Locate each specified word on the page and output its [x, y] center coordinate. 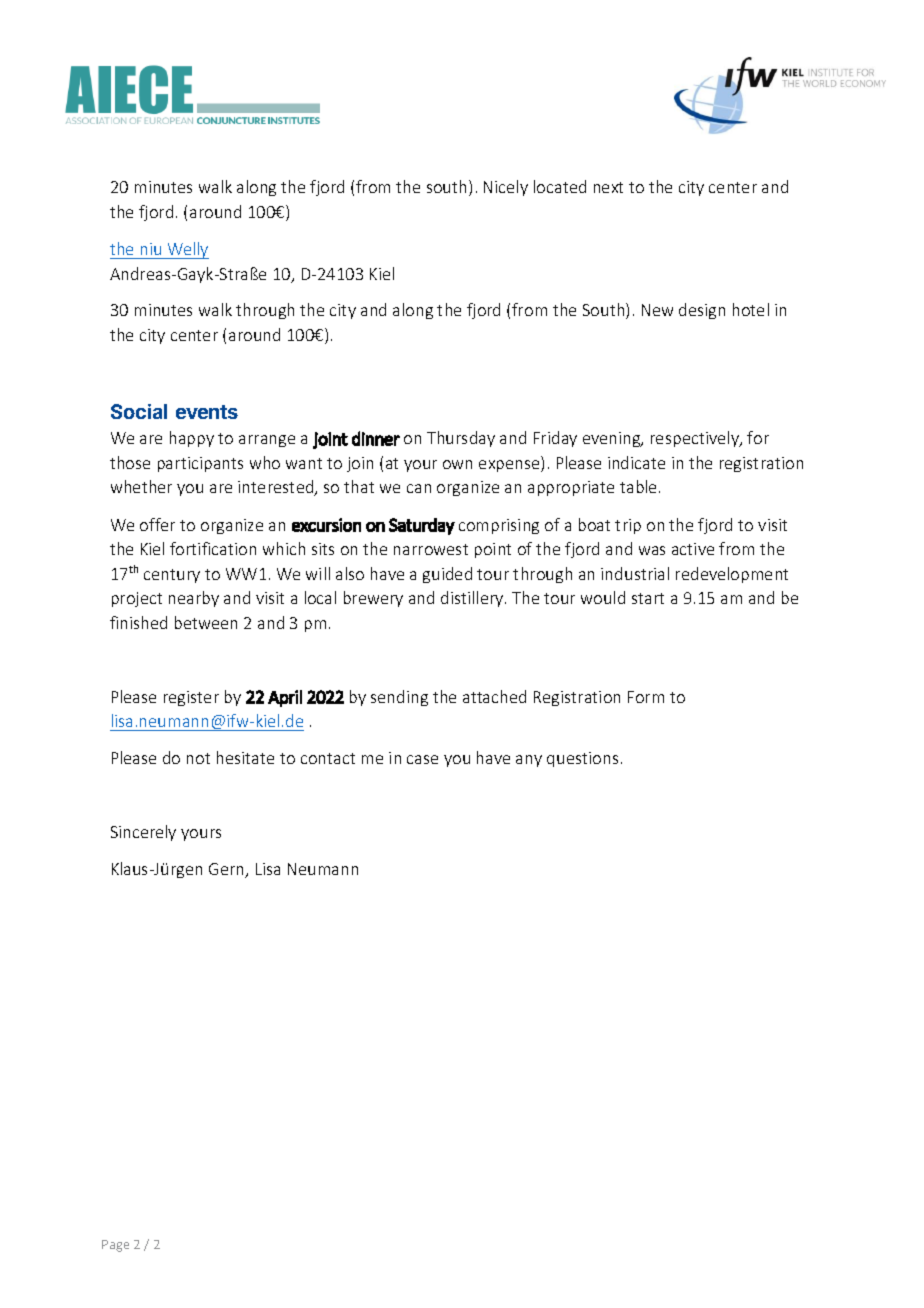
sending [399, 698]
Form [646, 697]
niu [151, 249]
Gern [227, 870]
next [608, 187]
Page [115, 1246]
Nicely [506, 188]
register [191, 698]
